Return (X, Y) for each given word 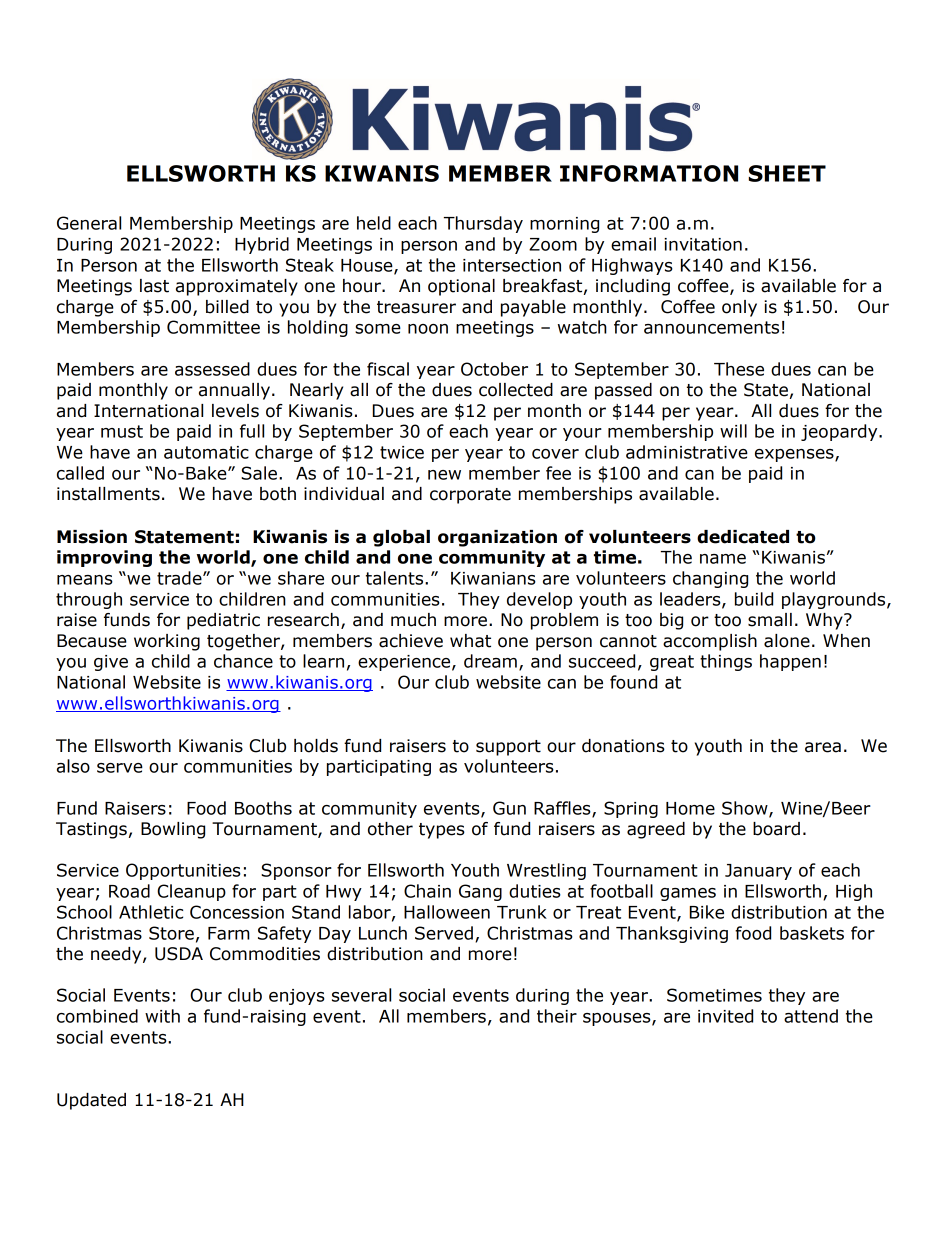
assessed (212, 369)
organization (497, 538)
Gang (480, 892)
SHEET (787, 173)
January (758, 872)
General (89, 223)
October (494, 369)
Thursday (483, 224)
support (508, 748)
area (823, 747)
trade (180, 578)
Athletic (151, 912)
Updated (91, 1101)
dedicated (743, 537)
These (739, 369)
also (73, 766)
